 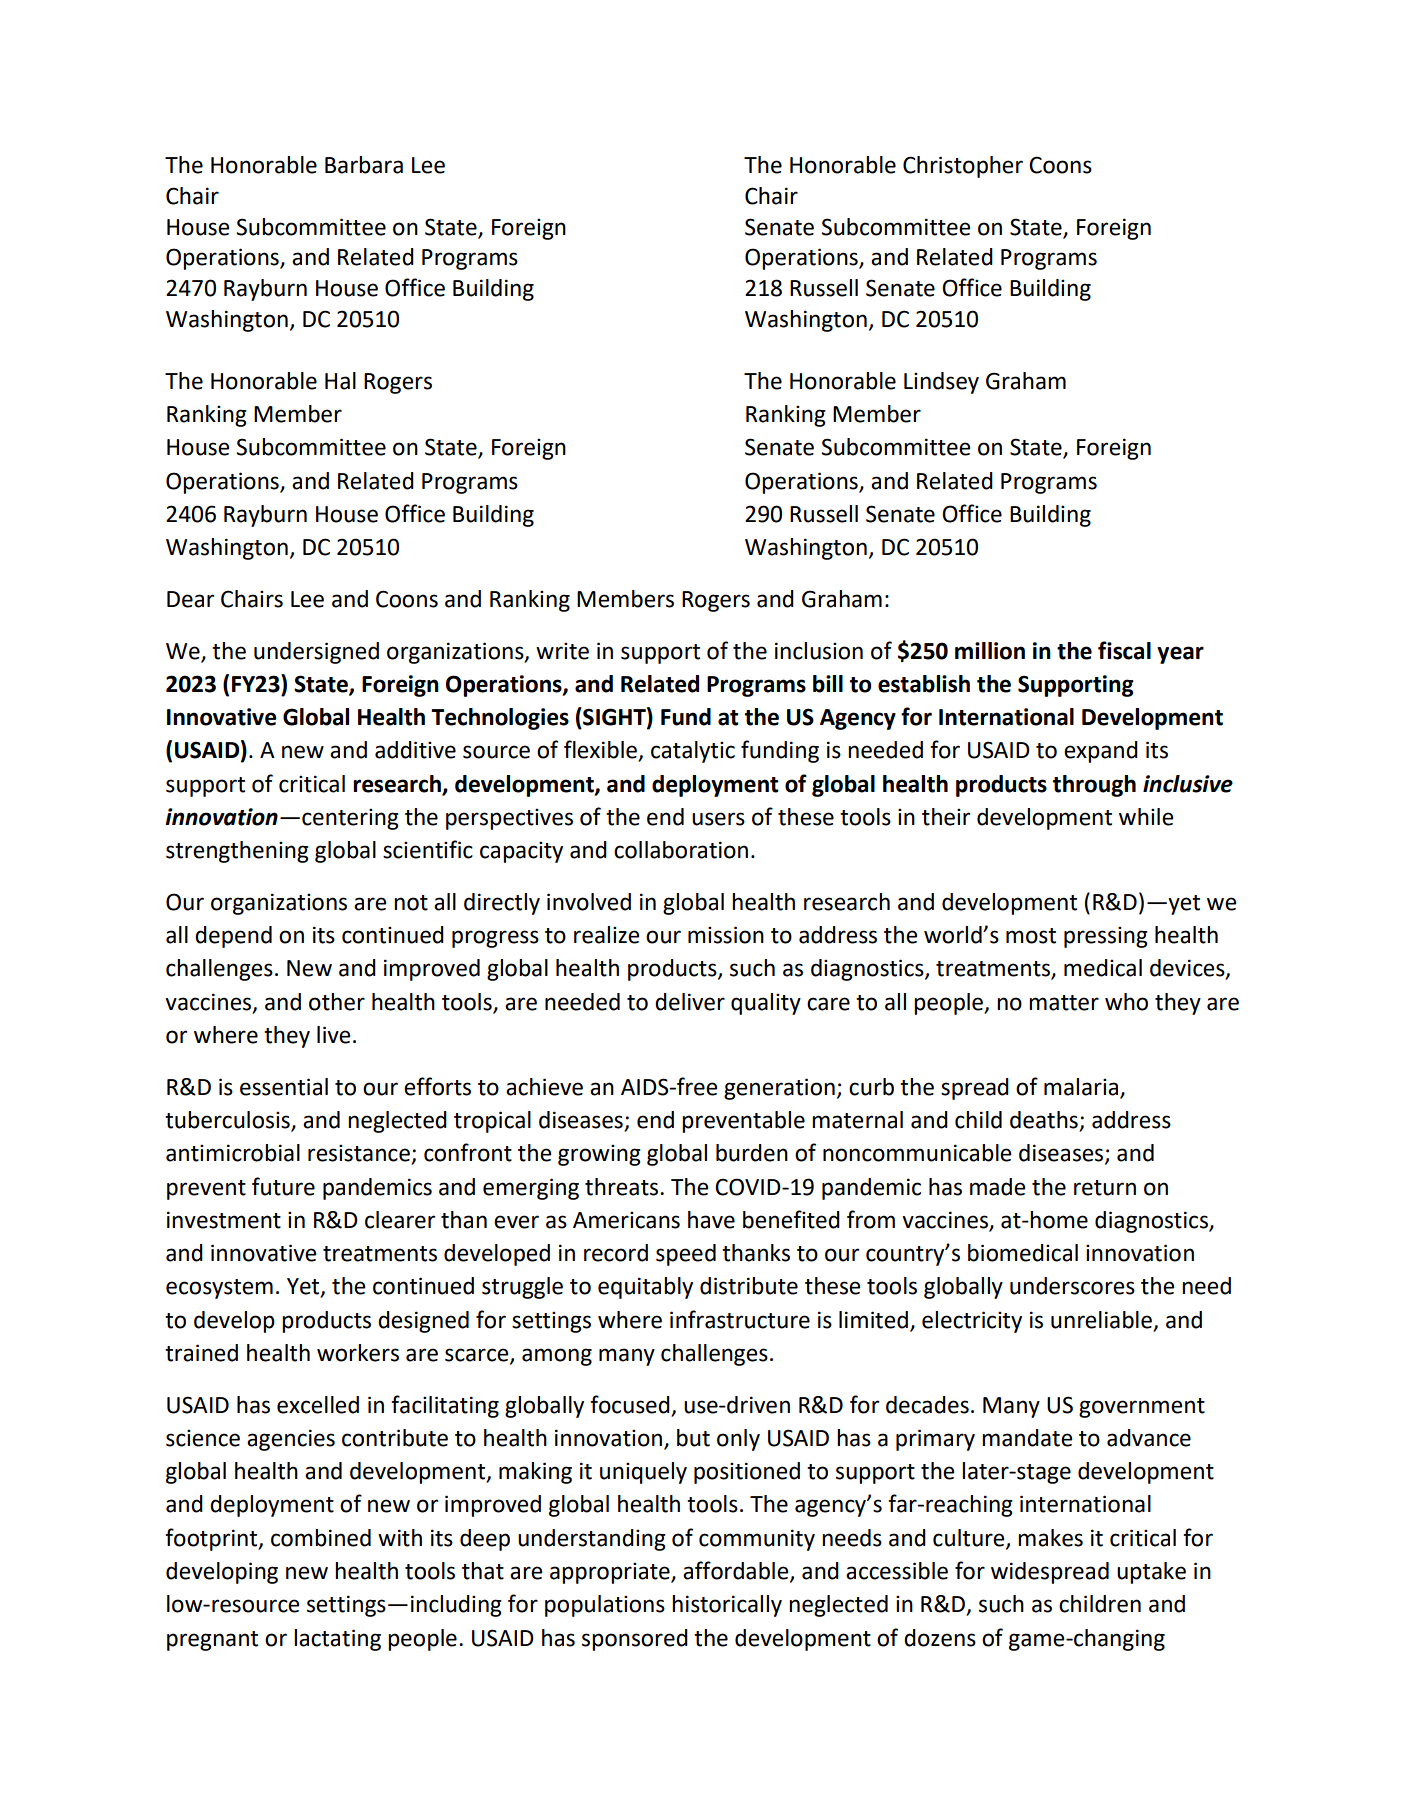 What do you see at coordinates (1050, 1538) in the page?
I see `makes` at bounding box center [1050, 1538].
